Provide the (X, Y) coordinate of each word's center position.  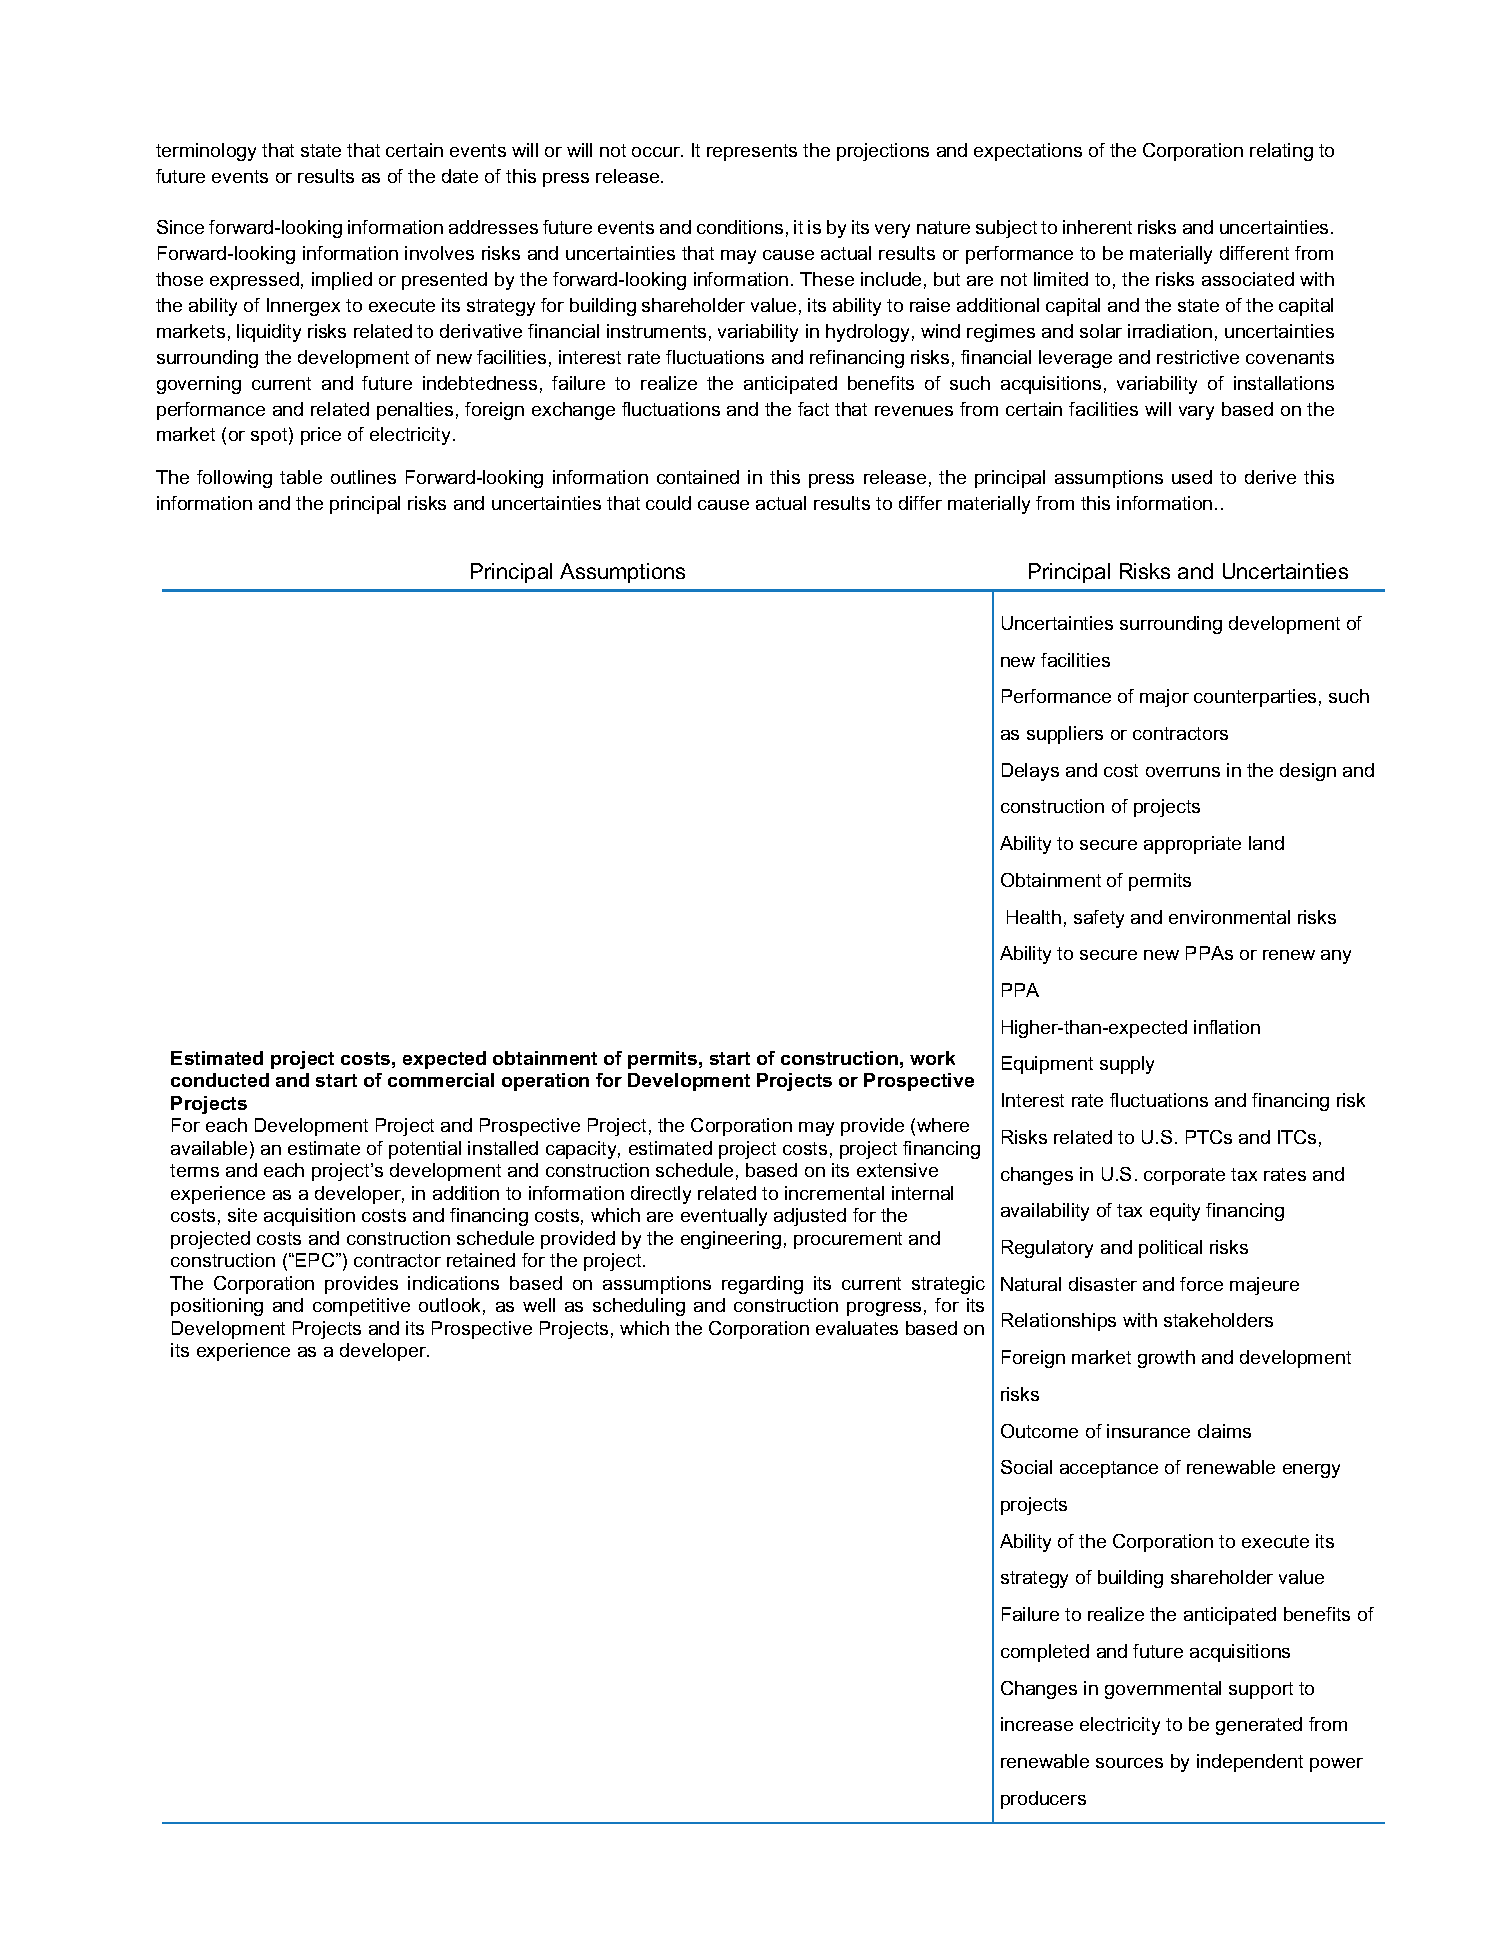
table (301, 477)
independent (1250, 1763)
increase (1037, 1724)
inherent (1097, 227)
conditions (740, 227)
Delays (1030, 772)
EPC (316, 1260)
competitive (361, 1307)
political (1170, 1249)
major (1164, 698)
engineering (731, 1240)
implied (342, 281)
